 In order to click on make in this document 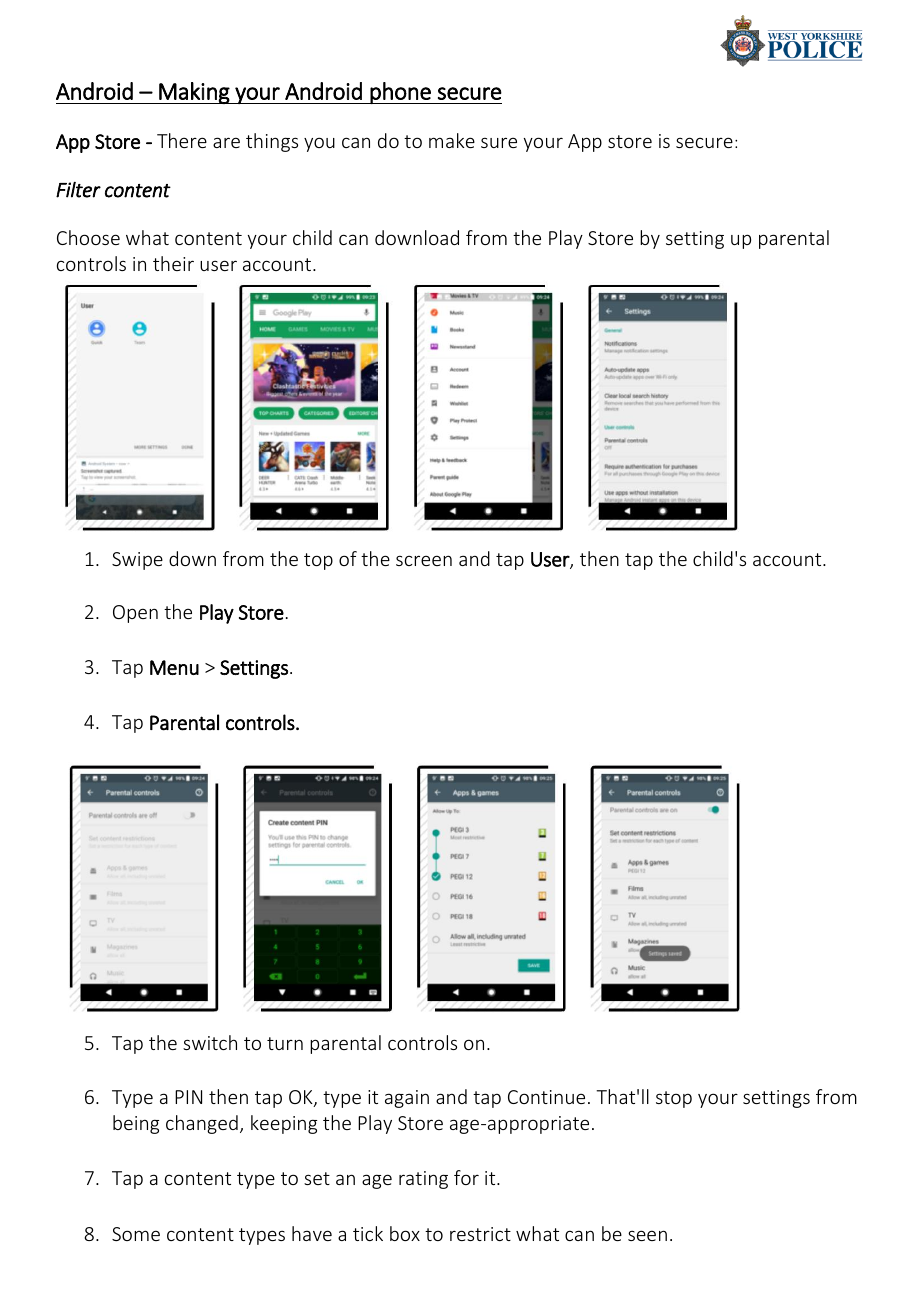, I will do `click(452, 140)`.
